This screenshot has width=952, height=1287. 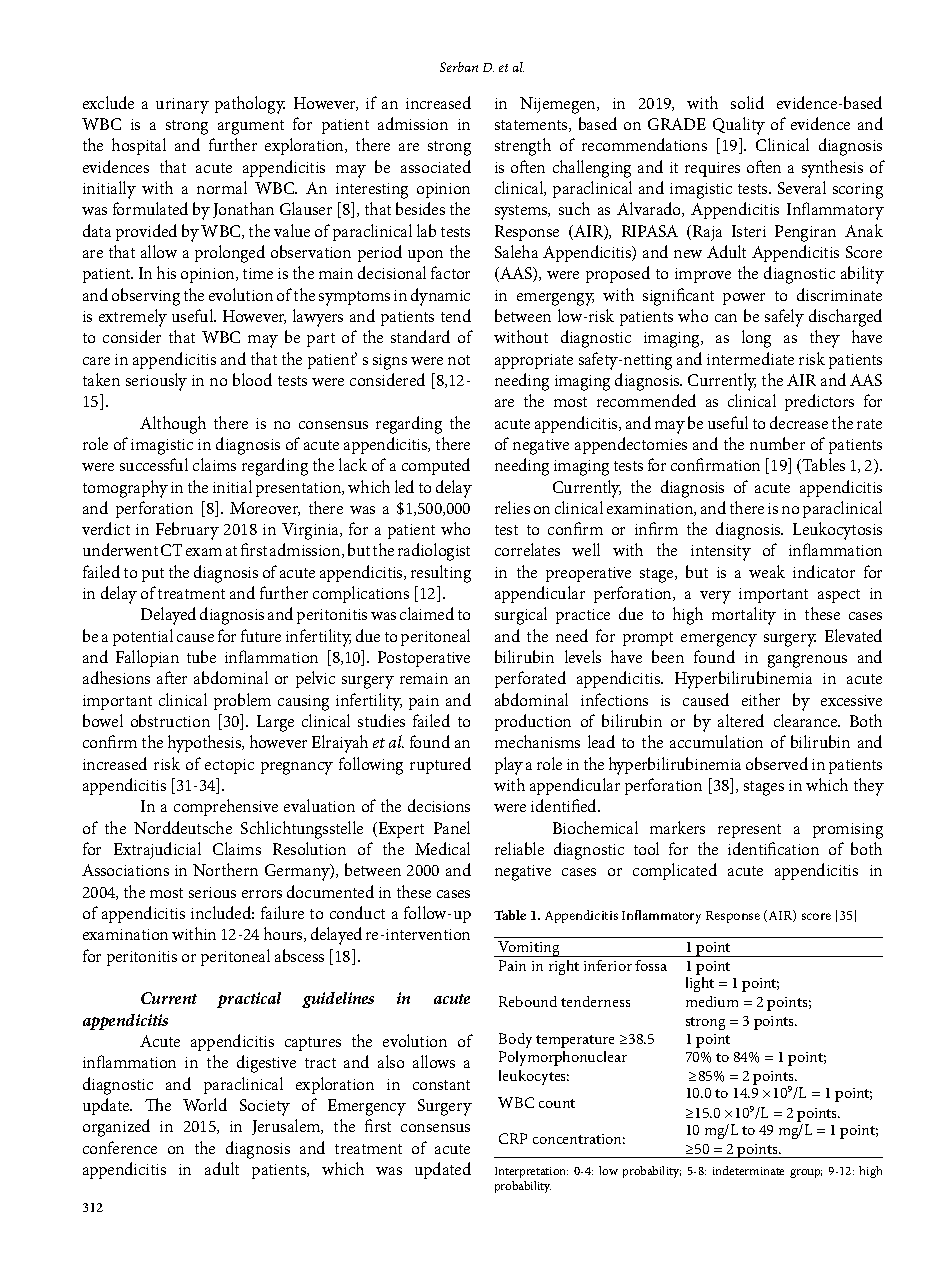 What do you see at coordinates (205, 1104) in the screenshot?
I see `World` at bounding box center [205, 1104].
